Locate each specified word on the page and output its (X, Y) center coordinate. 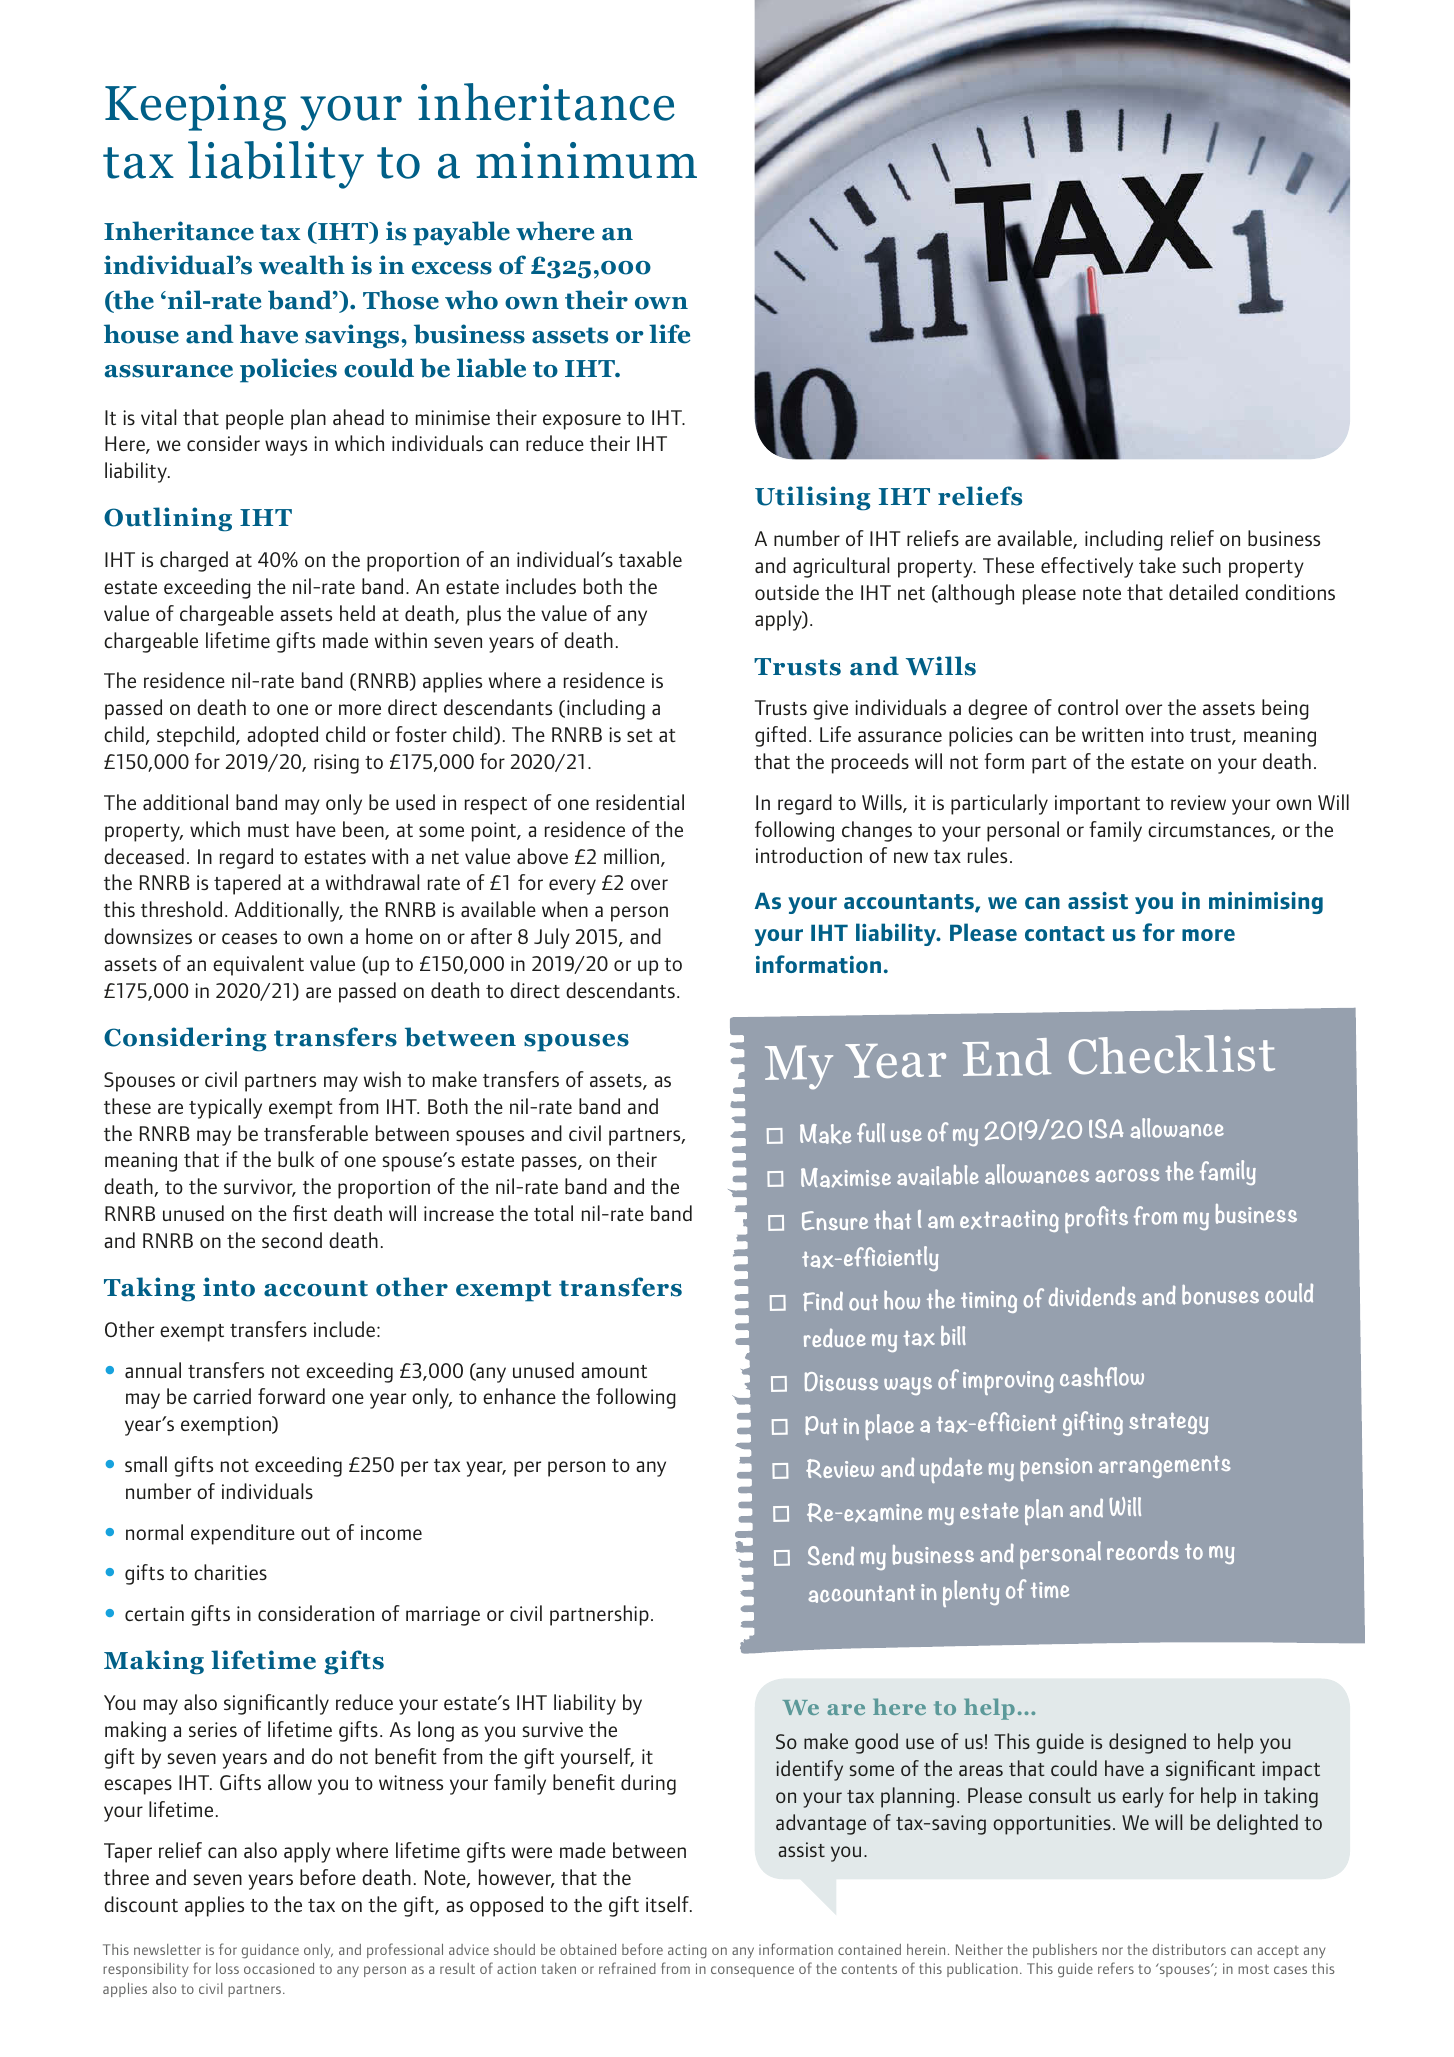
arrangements (1165, 1466)
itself (668, 1904)
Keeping (195, 107)
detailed (1203, 592)
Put (821, 1425)
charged (194, 561)
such (1201, 565)
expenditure (243, 1534)
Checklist (1172, 1054)
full (871, 1133)
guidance (270, 1951)
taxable (650, 559)
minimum (586, 160)
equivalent (258, 965)
